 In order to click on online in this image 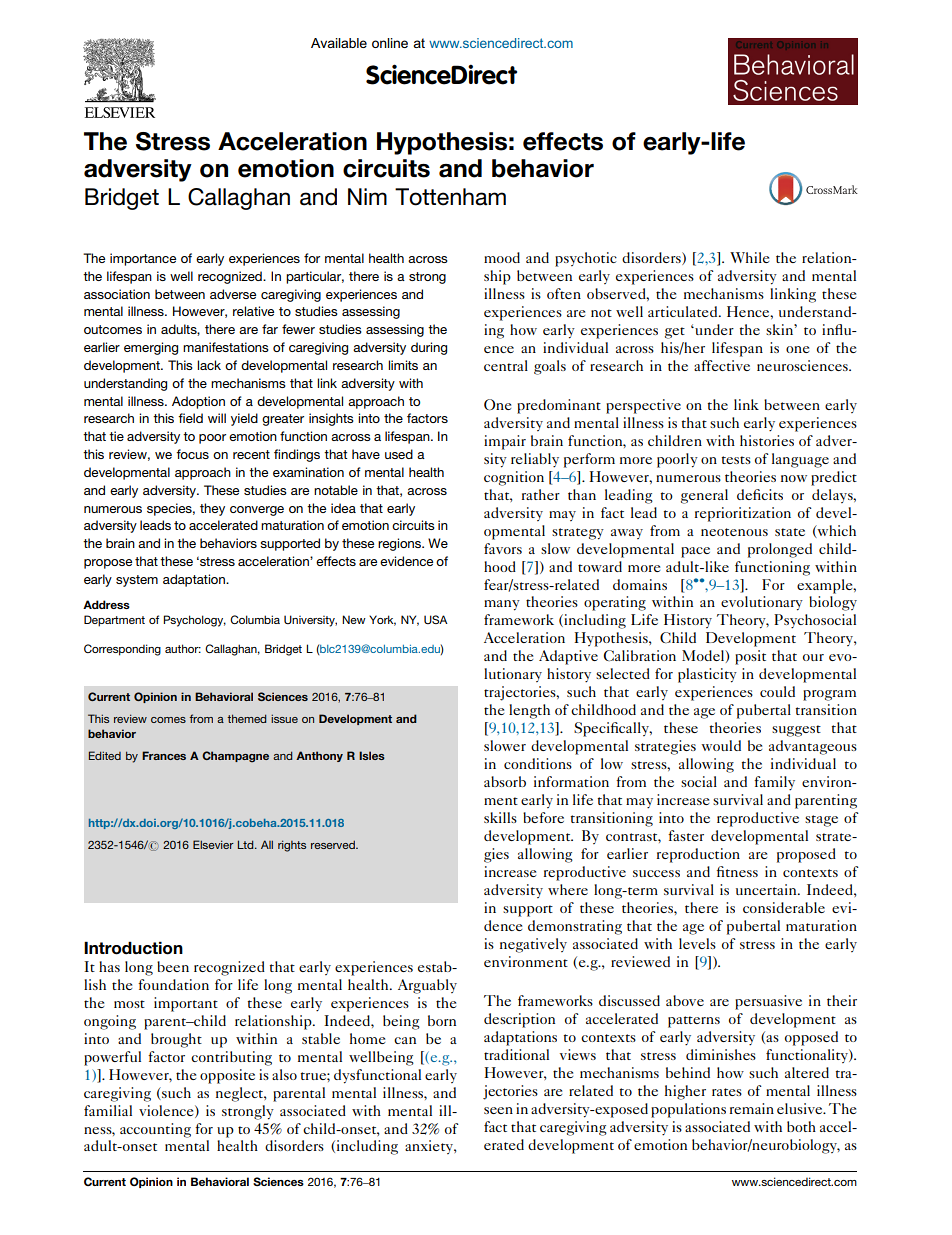, I will do `click(390, 43)`.
